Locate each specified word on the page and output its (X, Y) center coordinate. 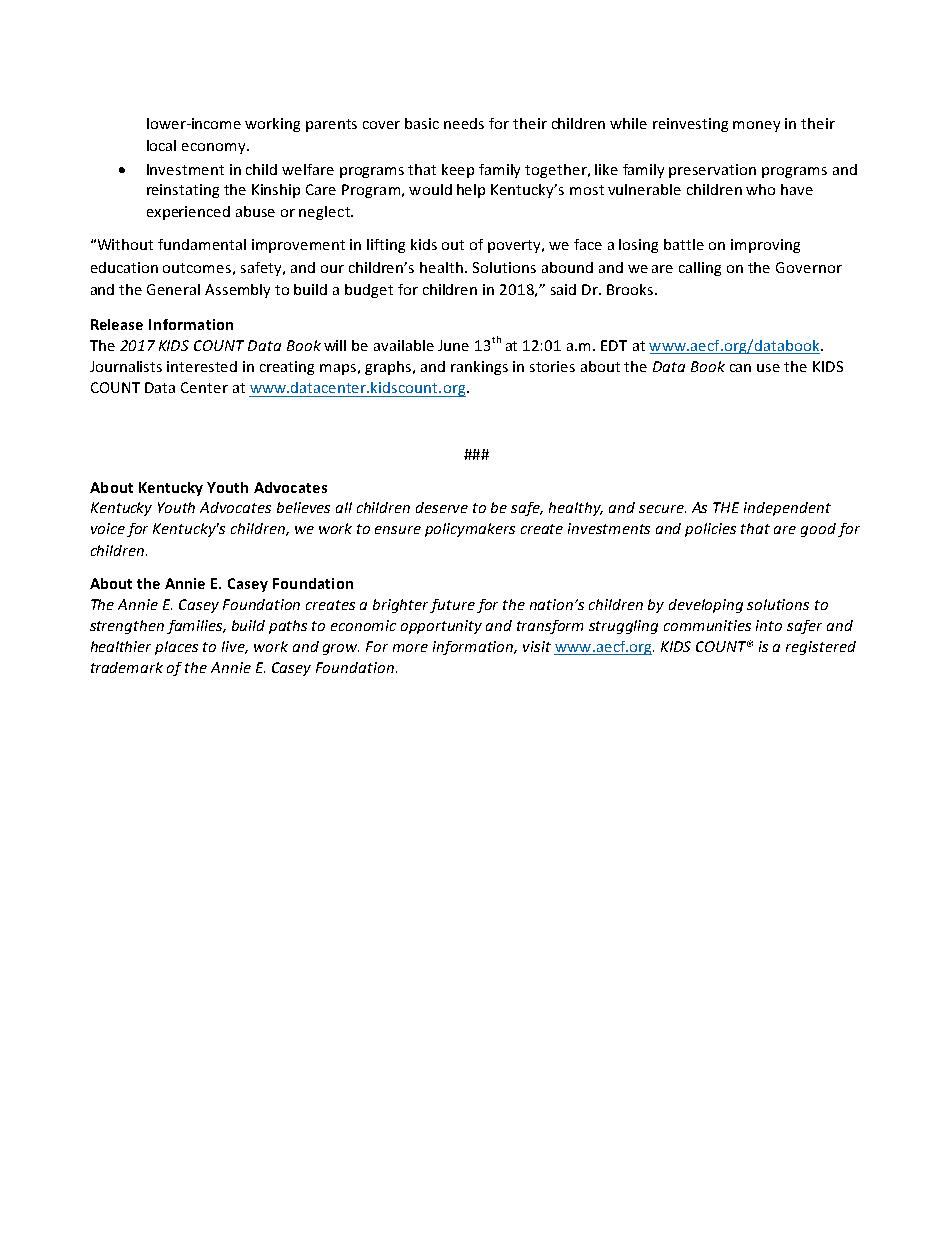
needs (464, 123)
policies (710, 530)
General (173, 289)
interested (202, 366)
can (740, 368)
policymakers (470, 530)
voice (108, 528)
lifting (386, 246)
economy (215, 148)
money (756, 126)
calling (700, 269)
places (176, 648)
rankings (479, 368)
